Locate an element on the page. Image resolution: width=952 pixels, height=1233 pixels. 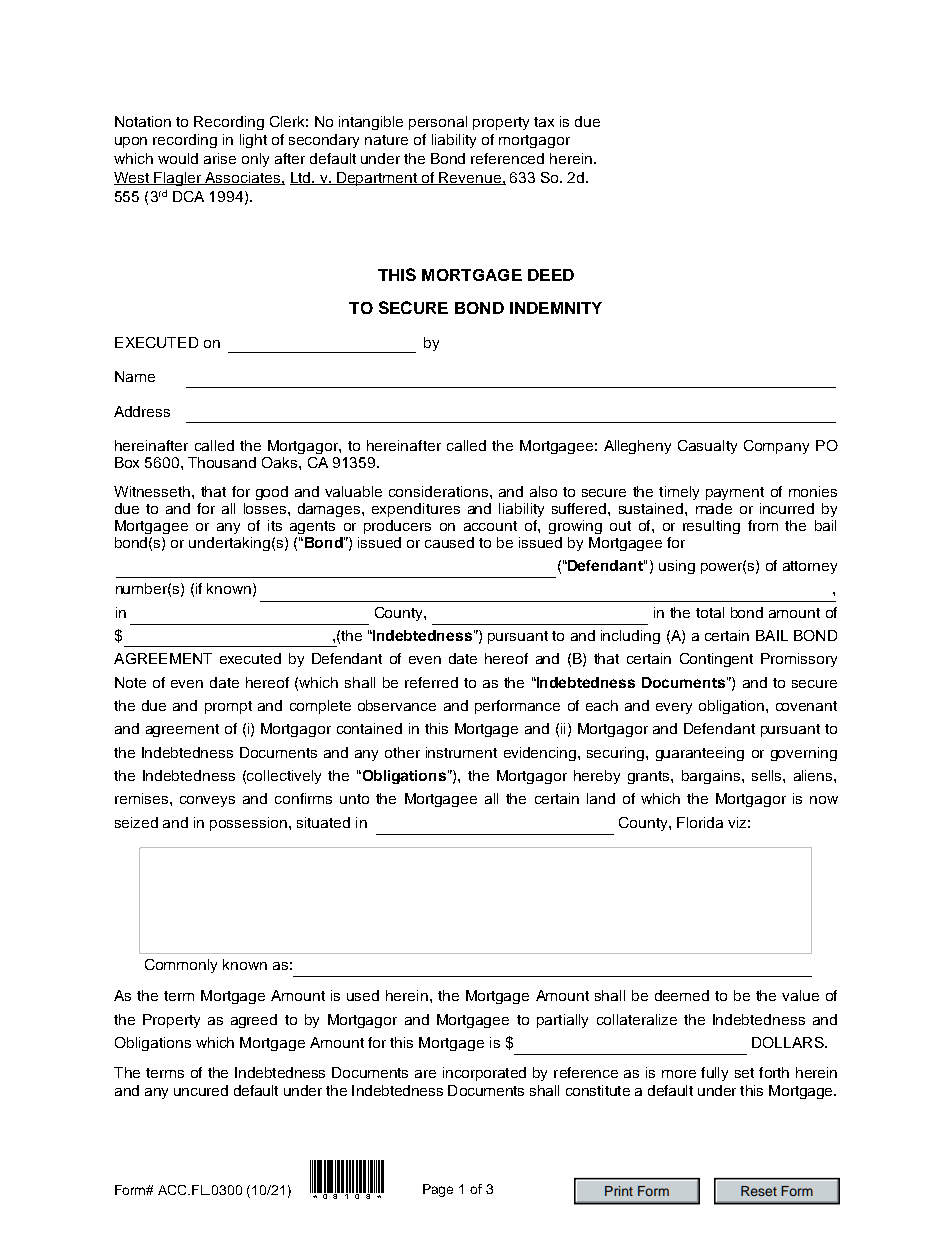
Page is located at coordinates (438, 1190).
